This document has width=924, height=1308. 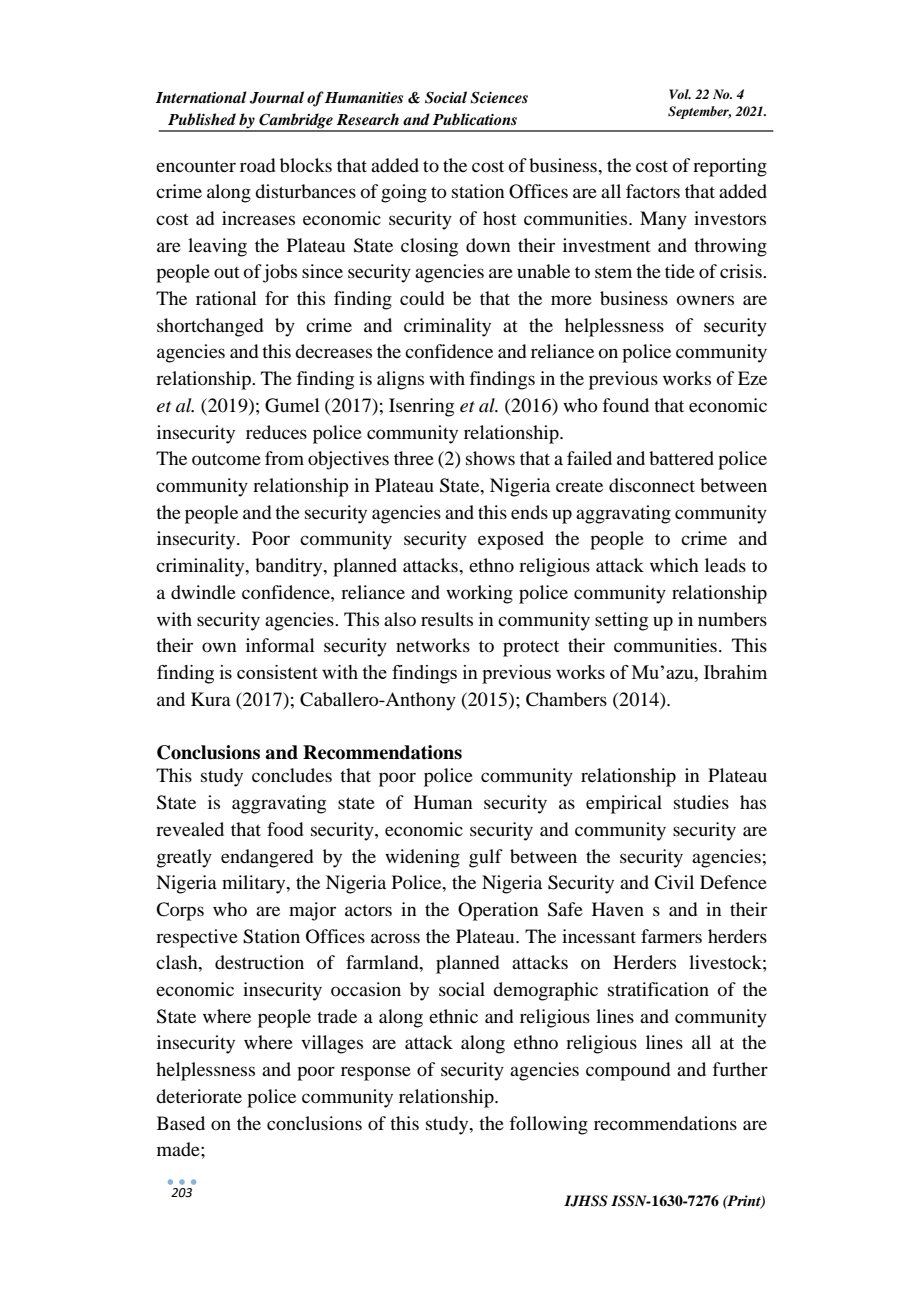 I want to click on Journal, so click(x=277, y=97).
